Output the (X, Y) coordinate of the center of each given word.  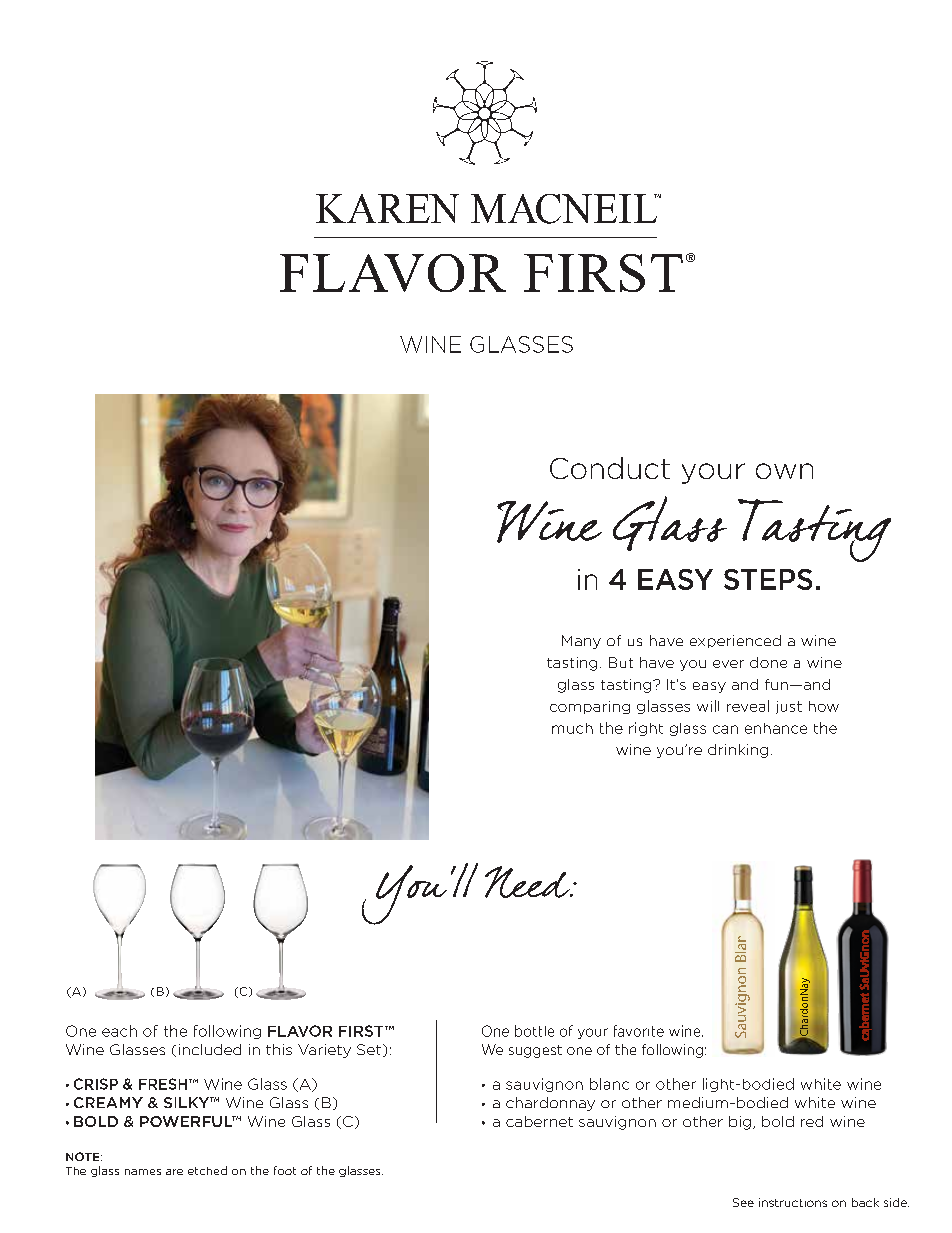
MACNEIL (565, 209)
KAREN (387, 208)
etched (207, 1170)
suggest (535, 1051)
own (784, 471)
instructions (793, 1202)
